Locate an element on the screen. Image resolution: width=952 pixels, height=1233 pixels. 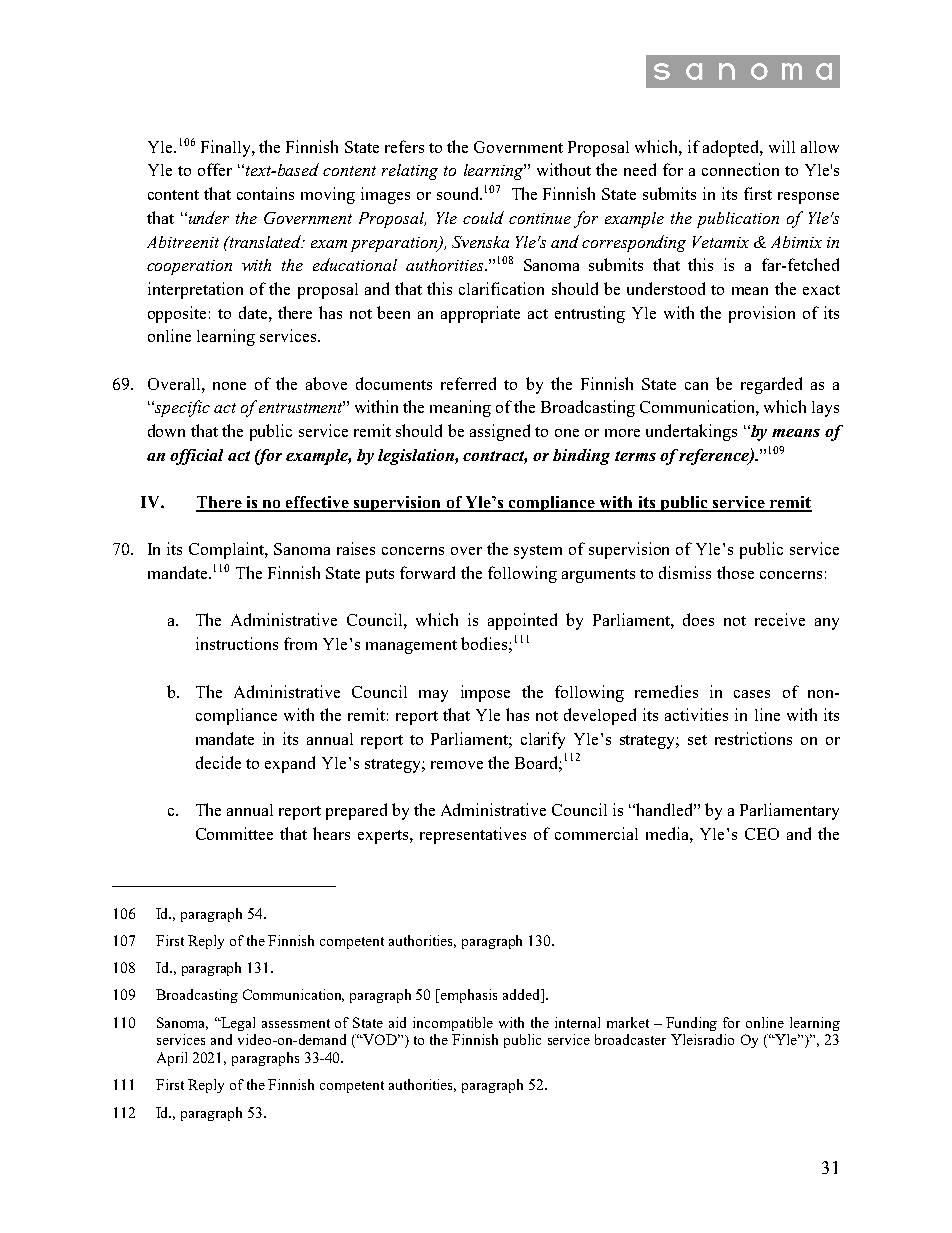
connection is located at coordinates (740, 169).
